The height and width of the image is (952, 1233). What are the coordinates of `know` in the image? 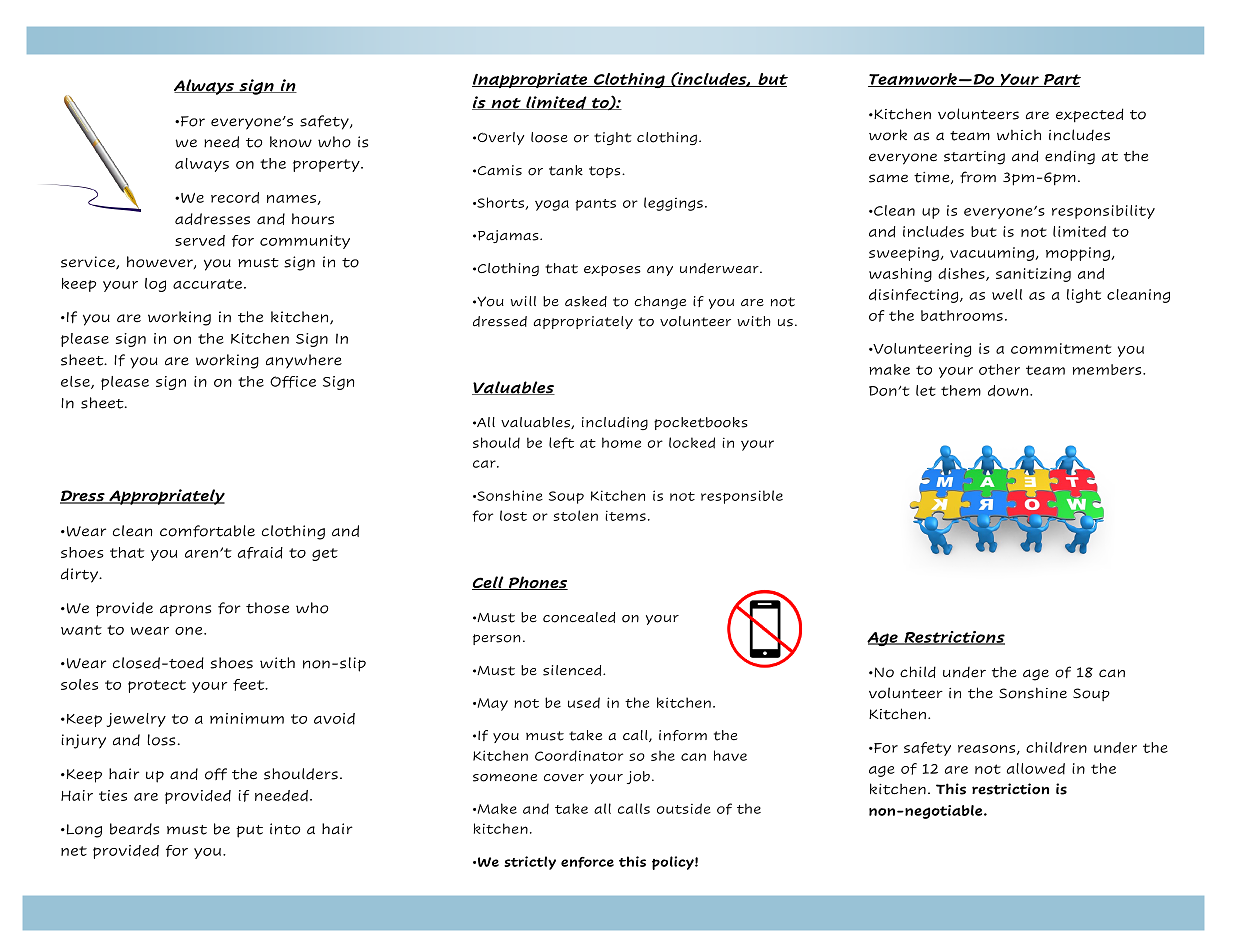 It's located at (291, 142).
